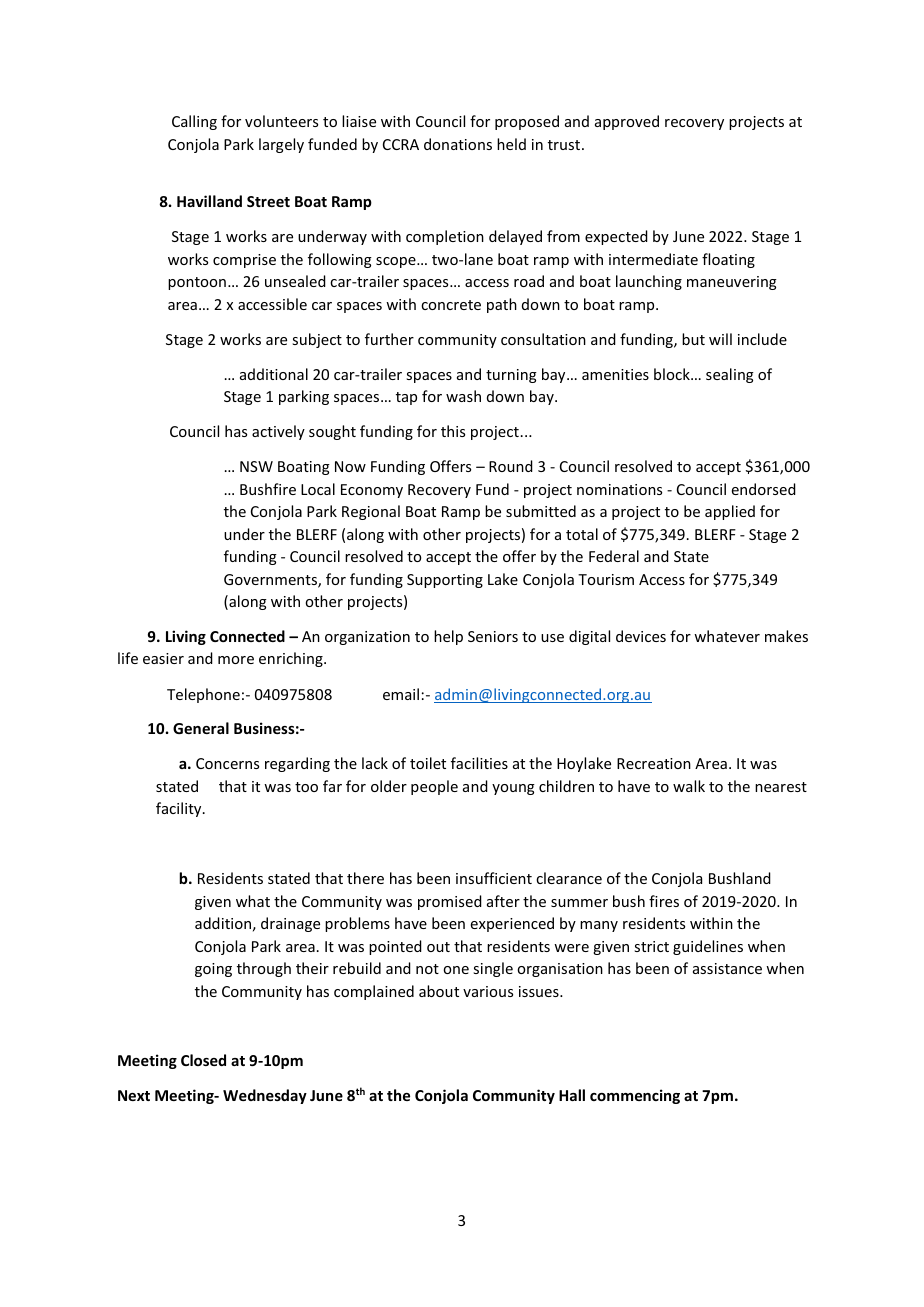  I want to click on walk, so click(689, 786).
